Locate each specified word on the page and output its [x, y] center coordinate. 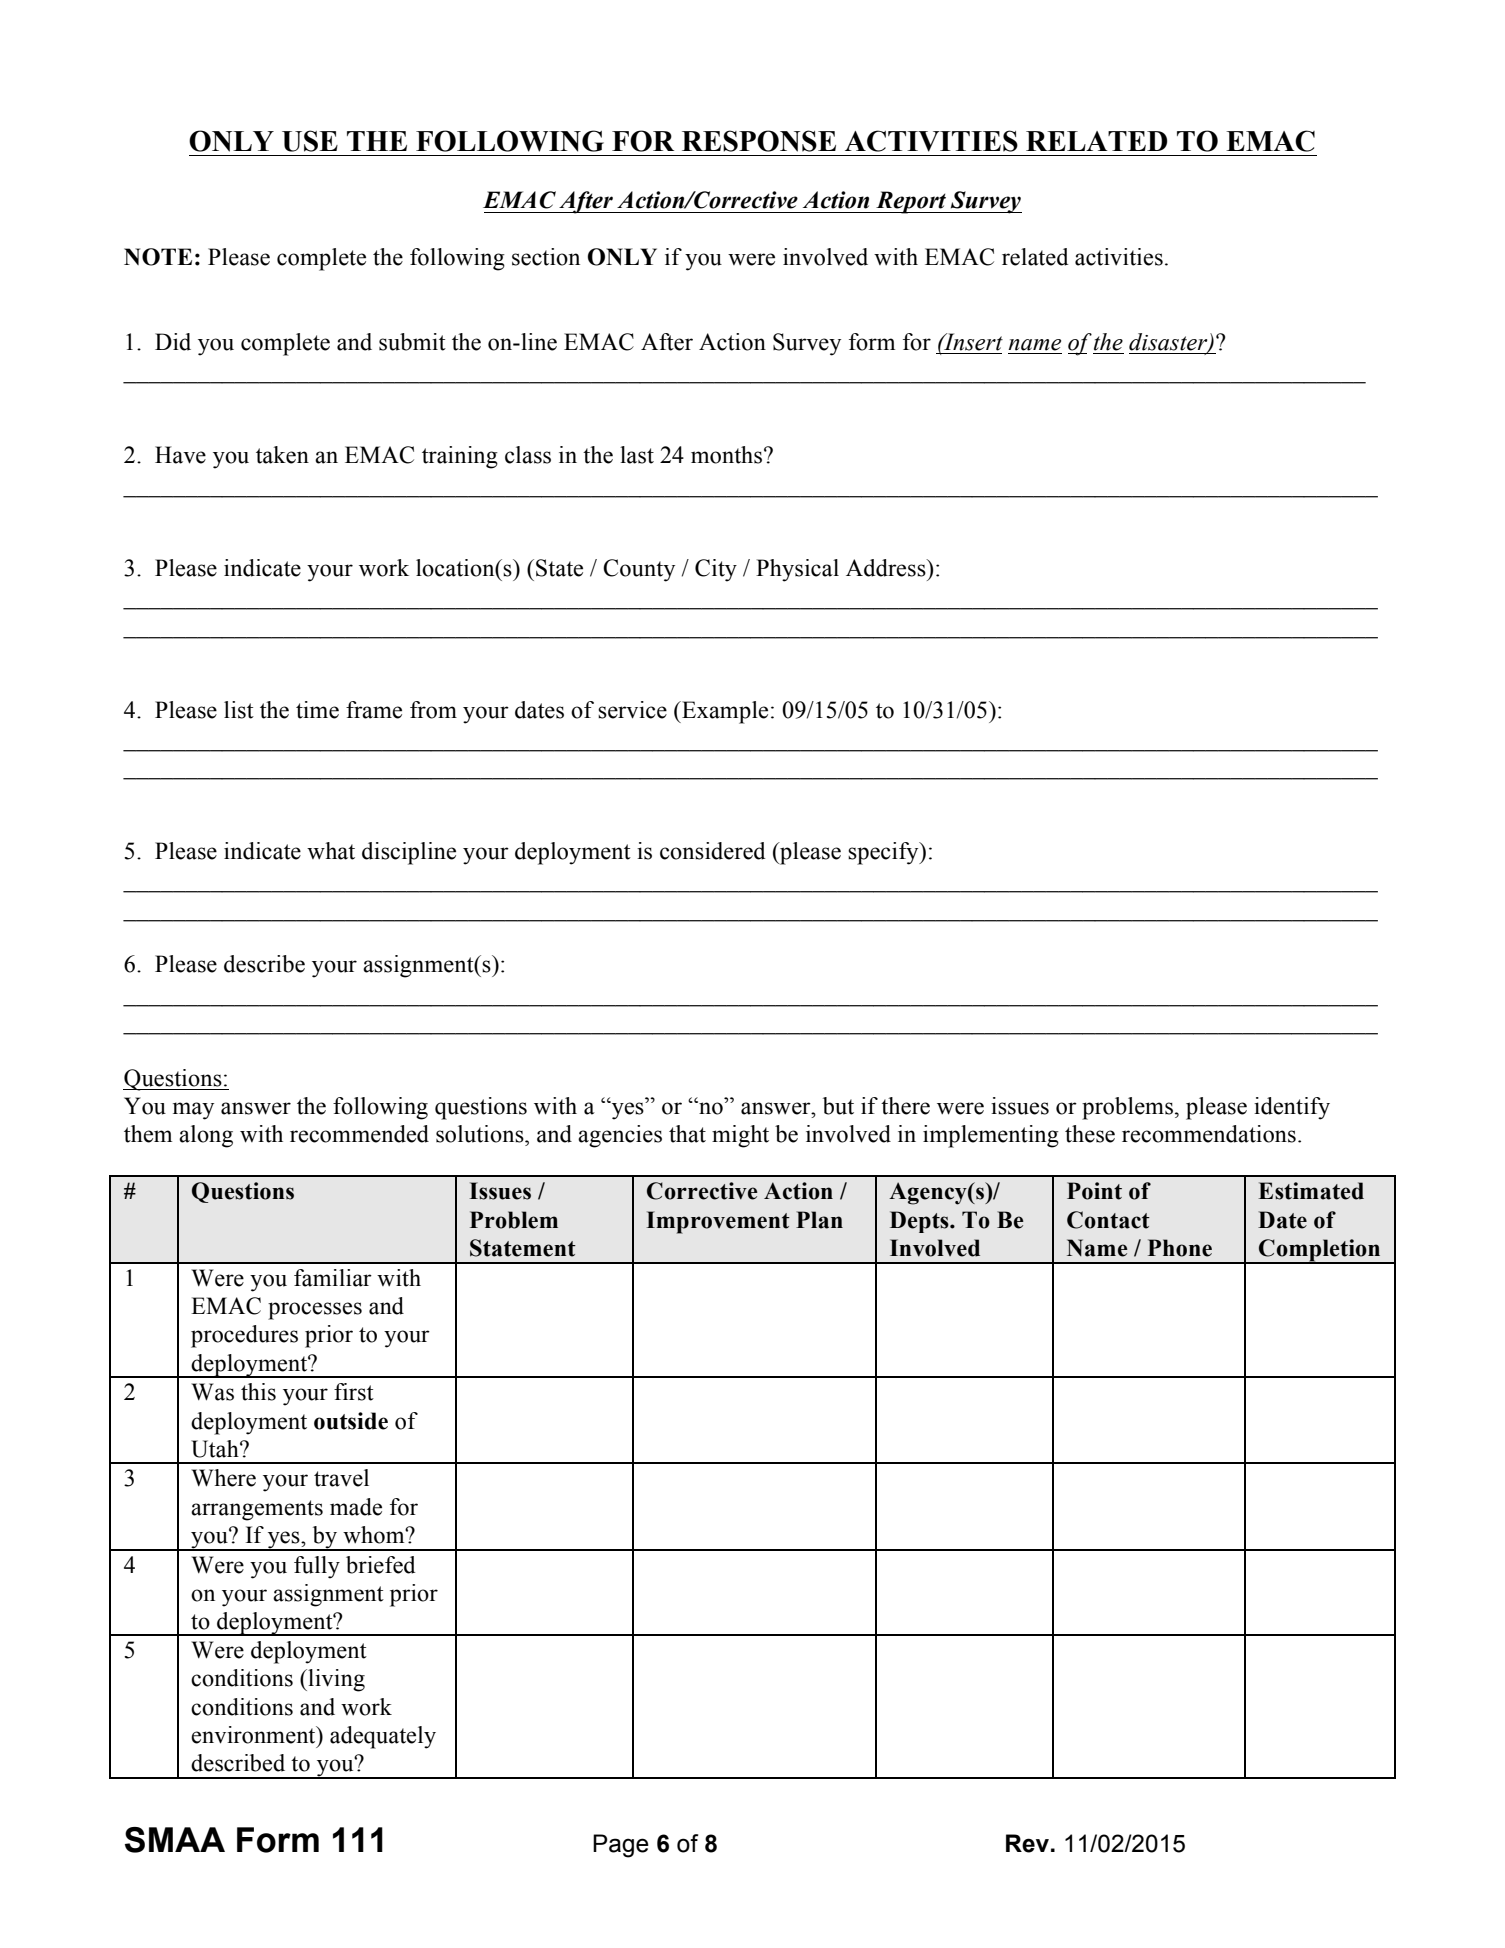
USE [310, 141]
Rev [1027, 1843]
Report [911, 202]
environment [254, 1735]
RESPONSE [759, 141]
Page [621, 1846]
